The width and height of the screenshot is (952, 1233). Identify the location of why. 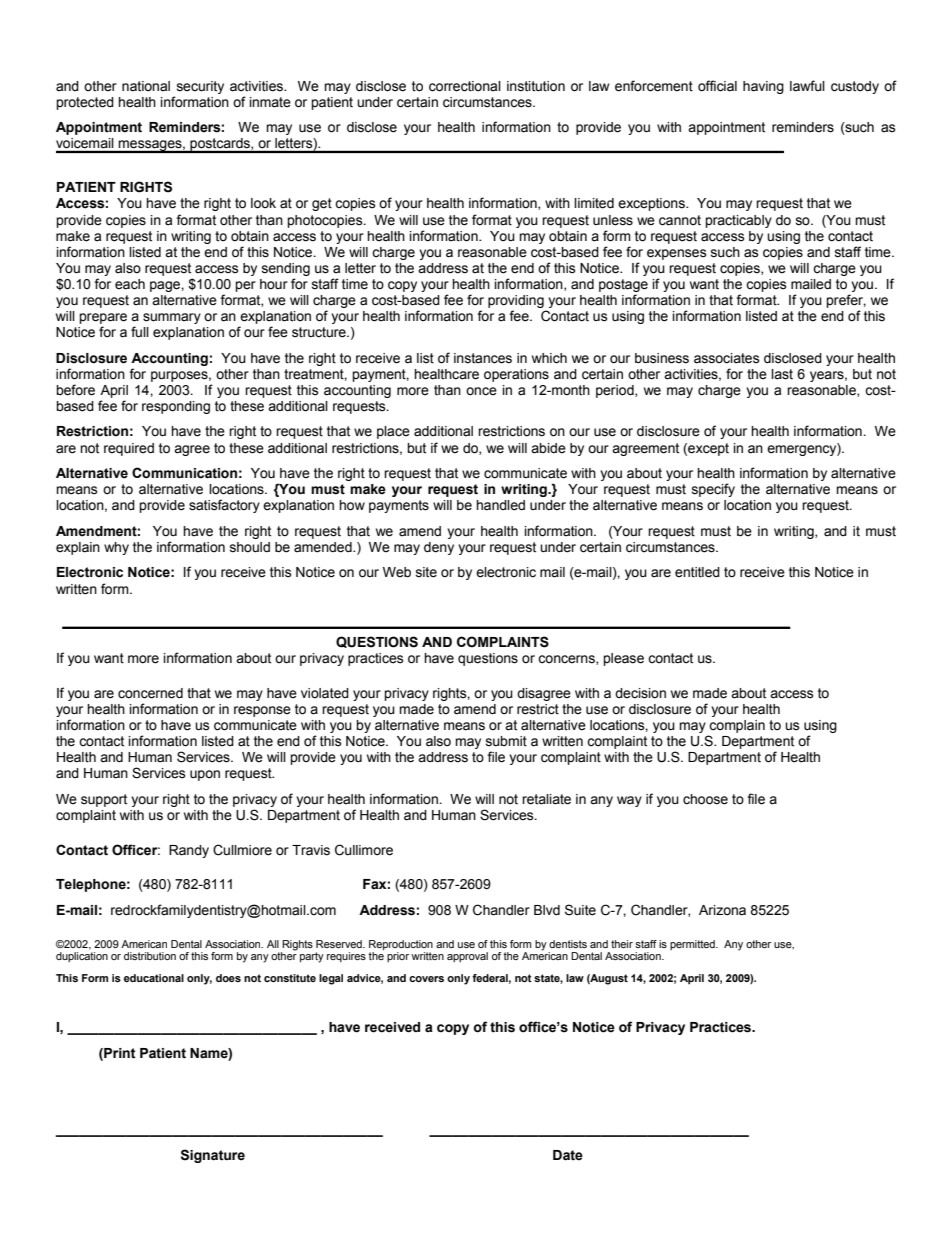
(116, 548).
